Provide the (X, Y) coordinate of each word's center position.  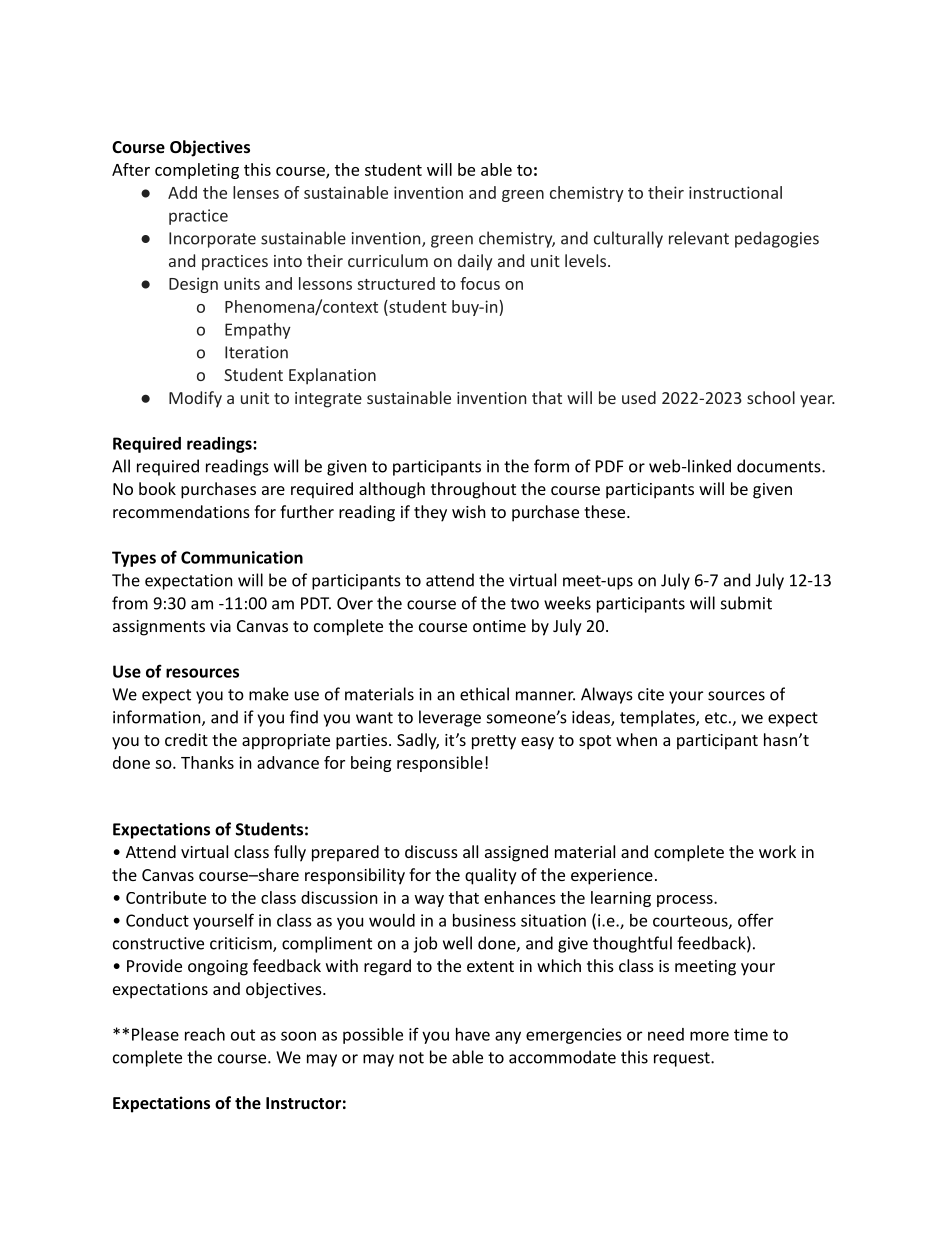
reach (205, 1034)
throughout (473, 490)
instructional (735, 192)
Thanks (207, 762)
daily (475, 262)
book (157, 488)
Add (182, 192)
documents (780, 466)
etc (716, 718)
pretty (494, 742)
